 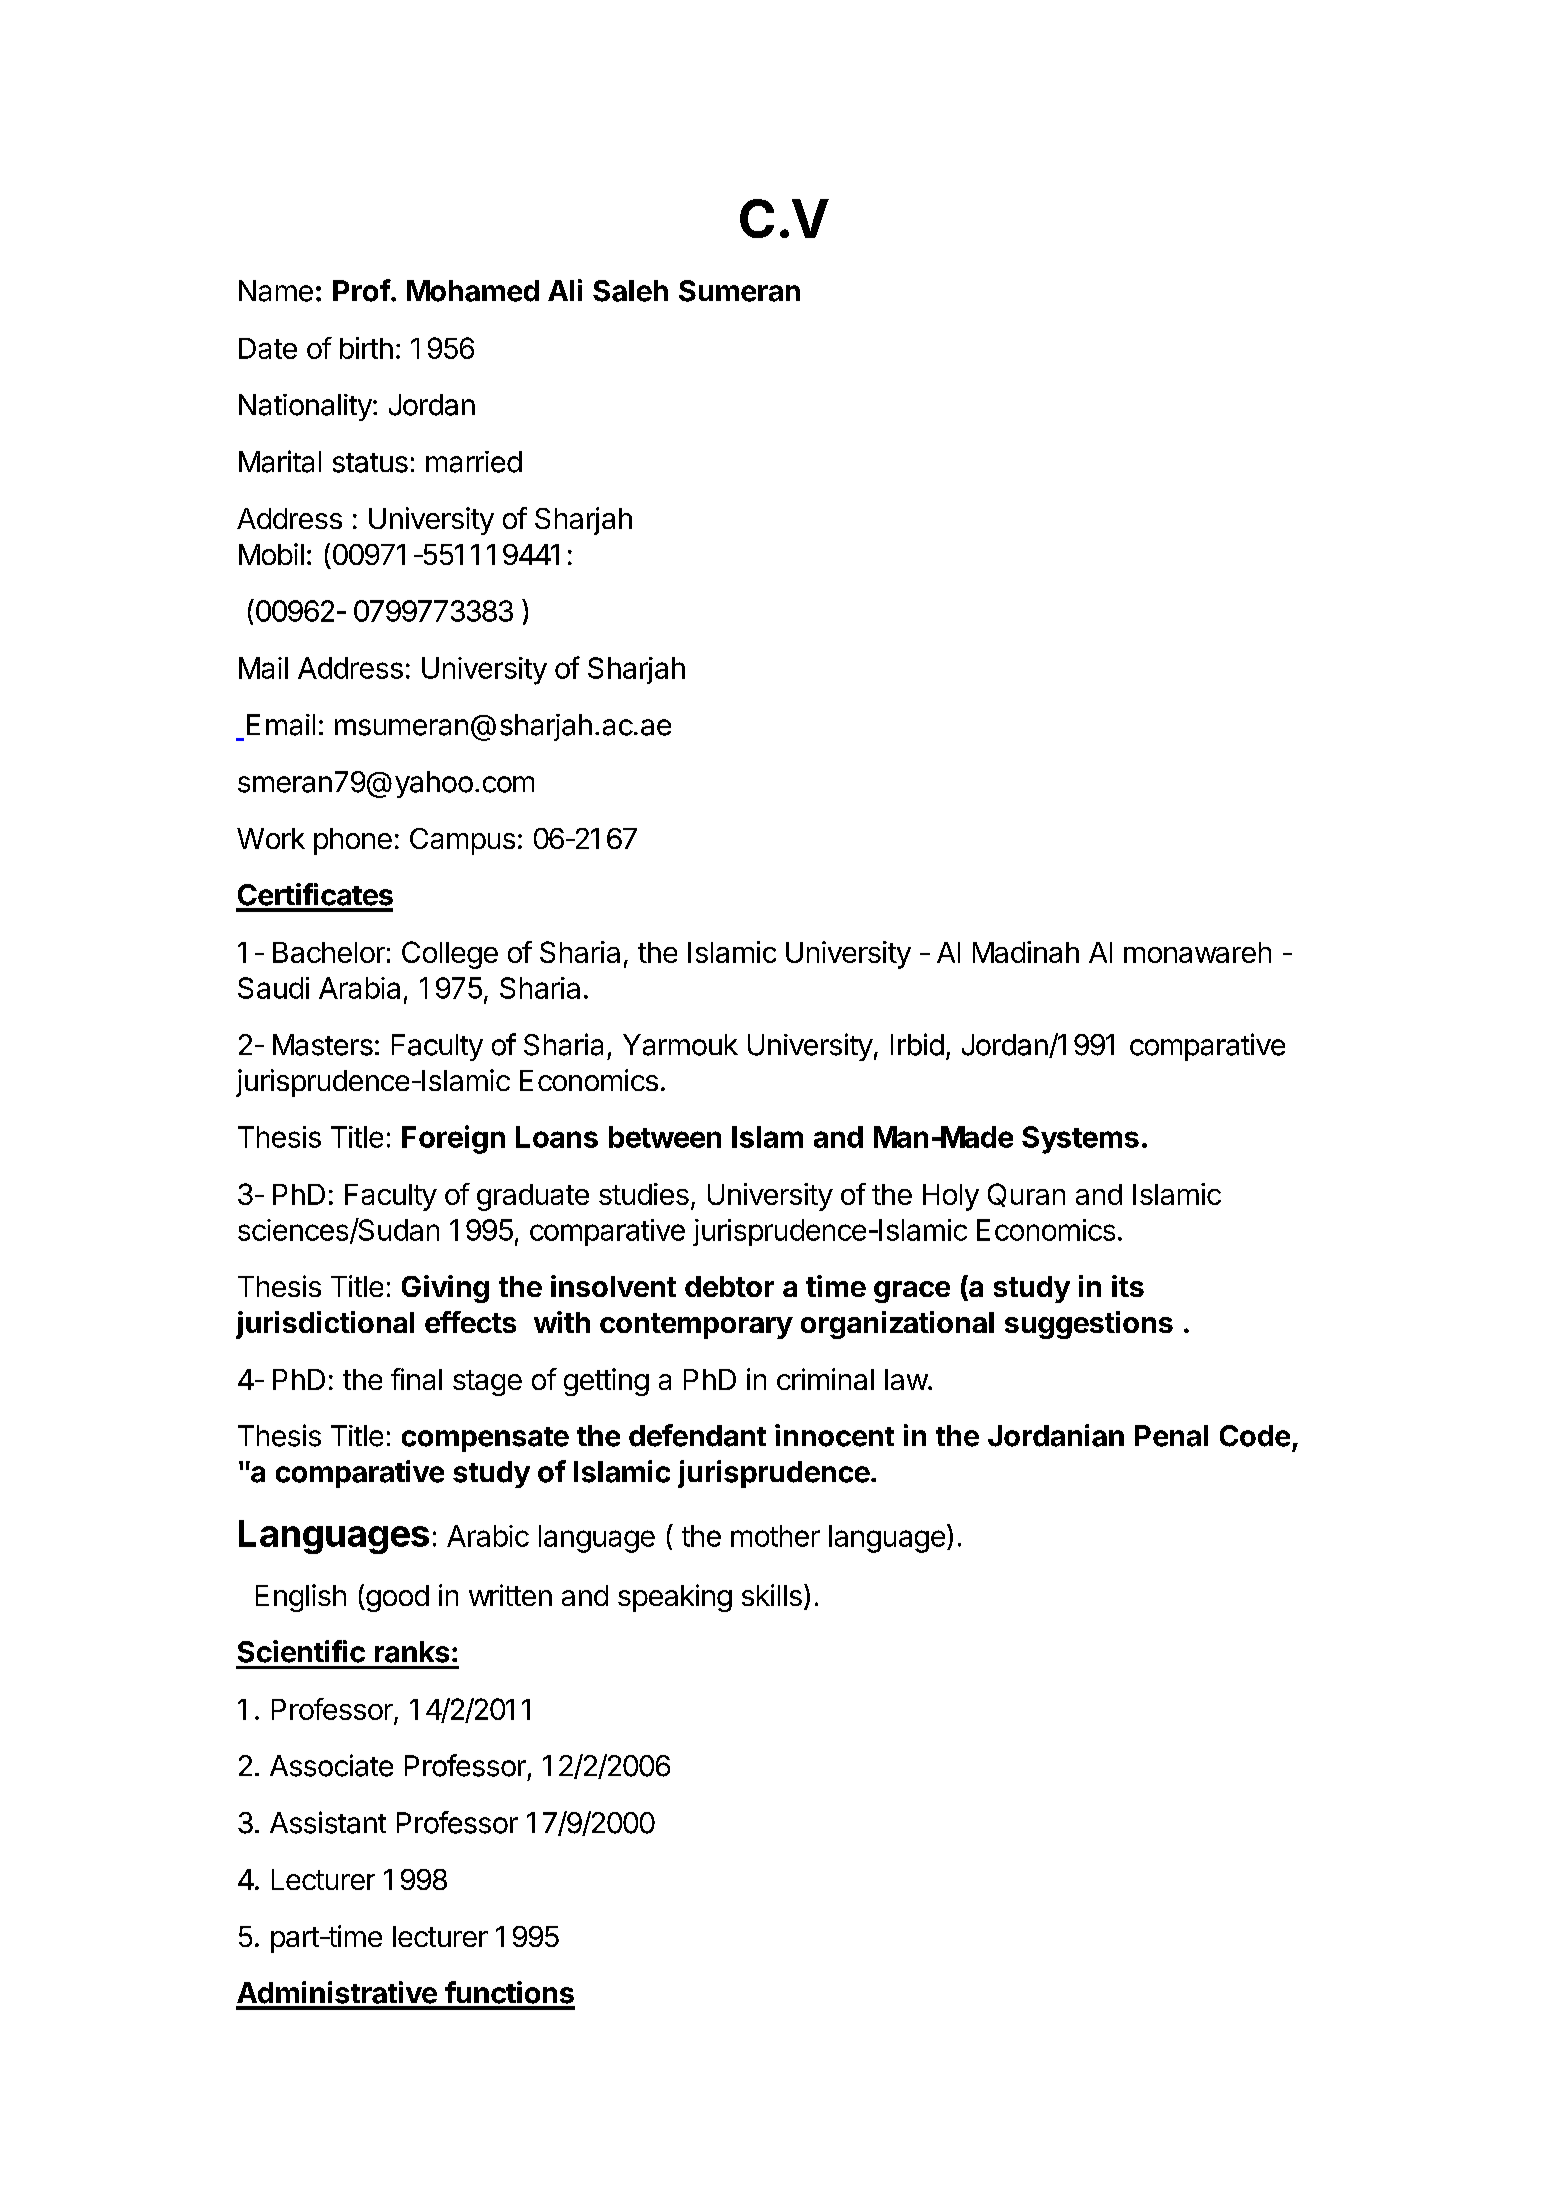 I want to click on phone, so click(x=353, y=841).
